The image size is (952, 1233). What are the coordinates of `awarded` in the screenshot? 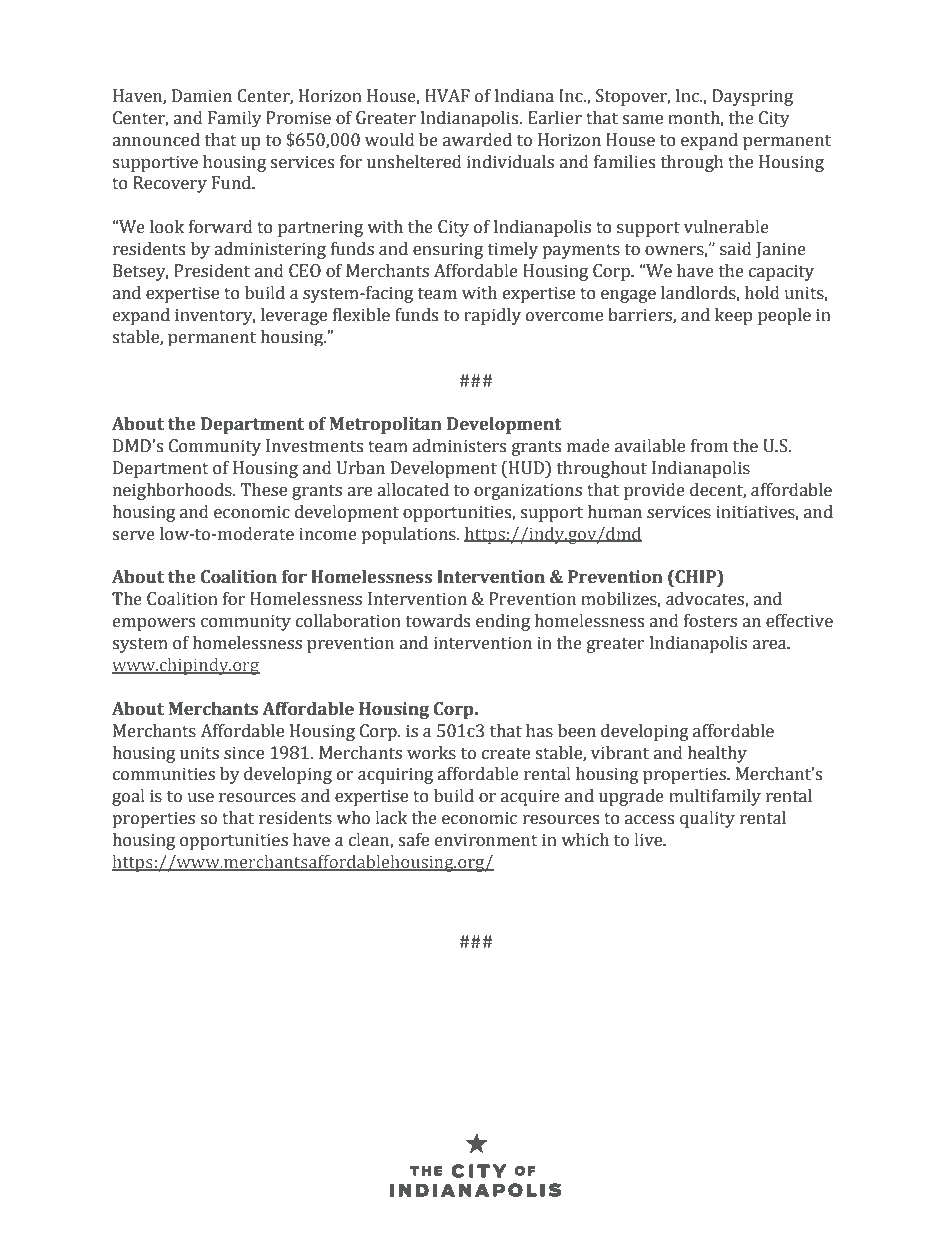 It's located at (477, 140).
